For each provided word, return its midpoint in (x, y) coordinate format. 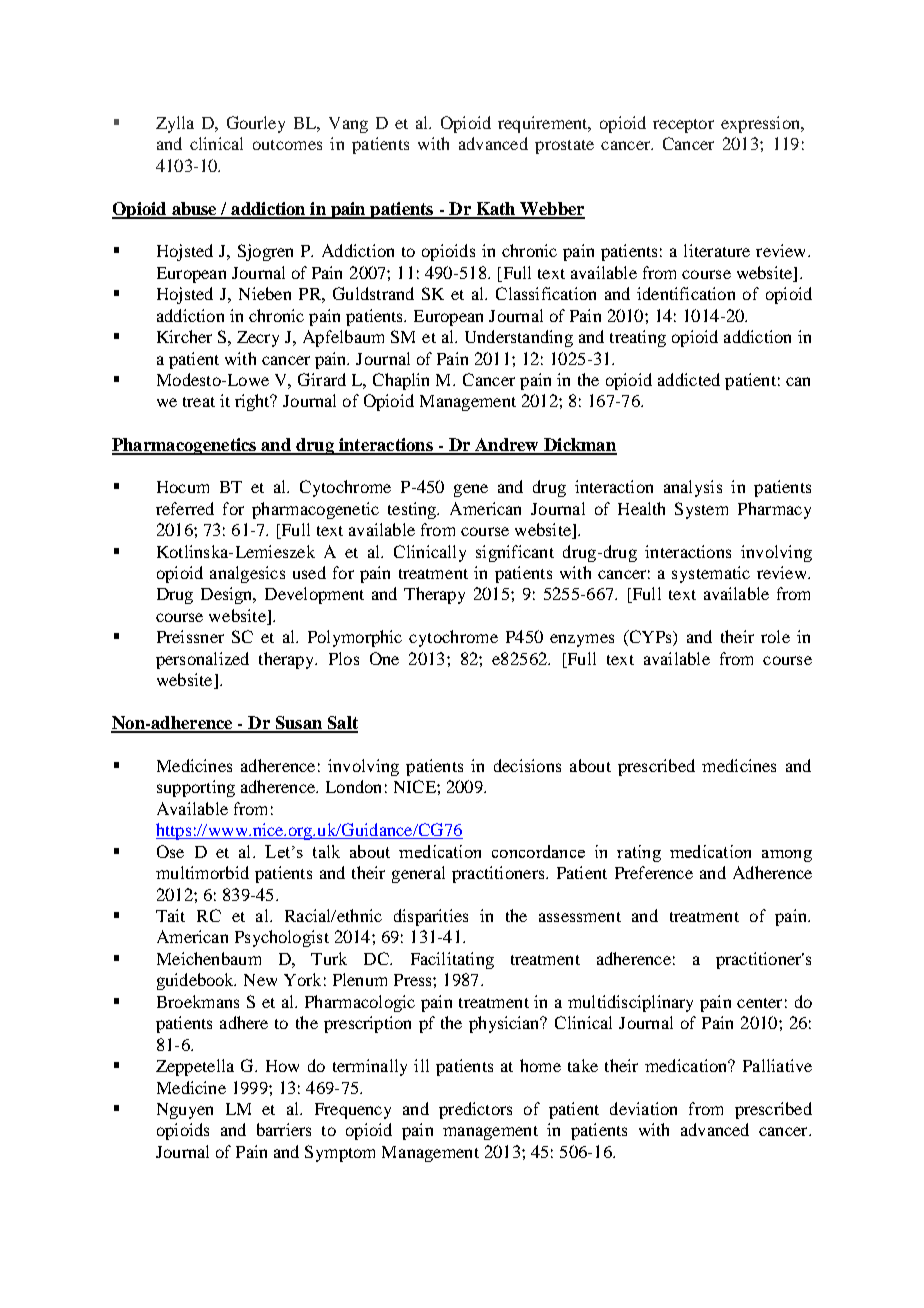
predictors (475, 1110)
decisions (527, 765)
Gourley (256, 124)
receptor (683, 126)
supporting (196, 788)
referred (185, 508)
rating (639, 853)
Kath (496, 210)
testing (413, 510)
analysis (693, 488)
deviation (643, 1108)
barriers (284, 1129)
